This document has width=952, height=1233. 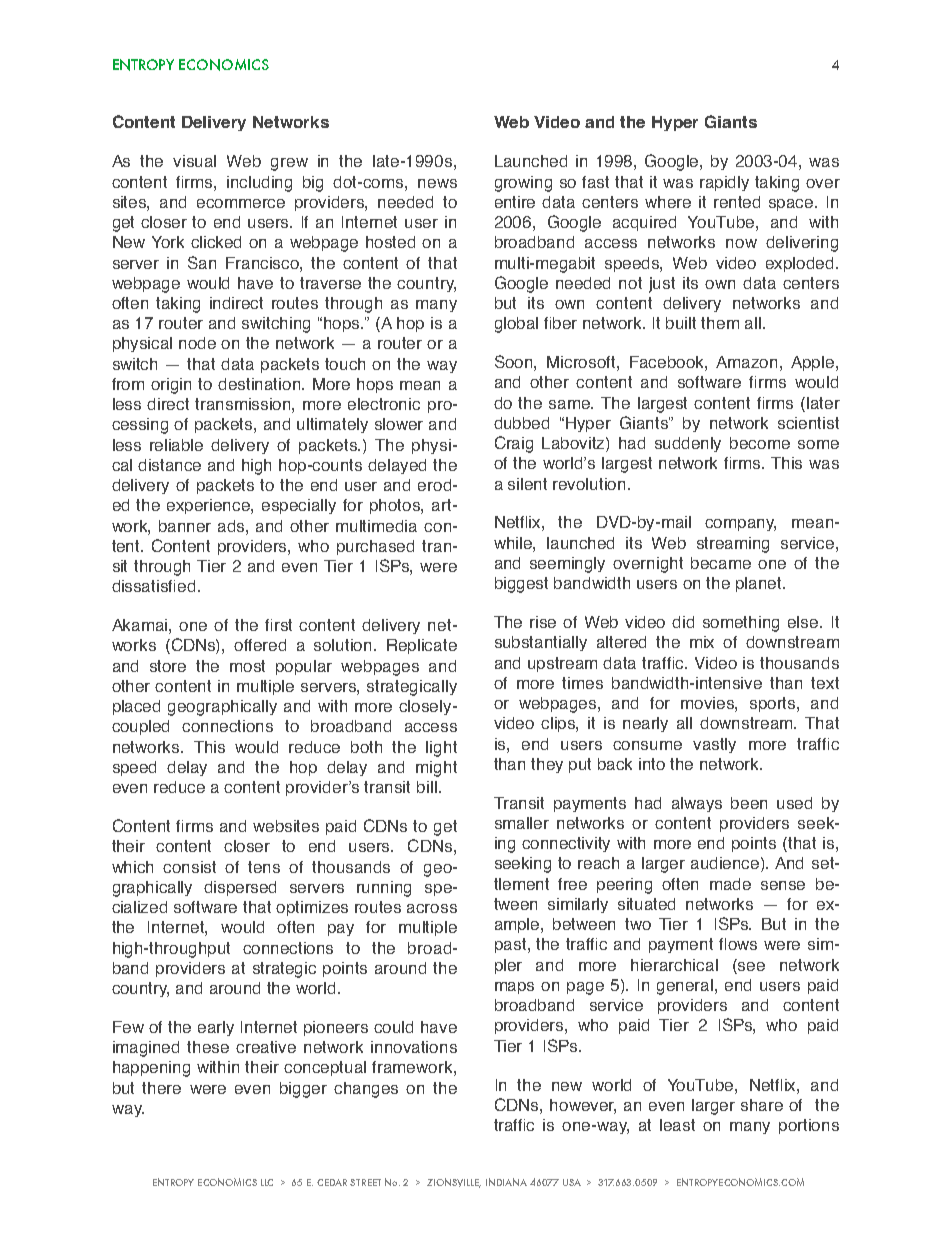 I want to click on ecommerce, so click(x=241, y=203).
